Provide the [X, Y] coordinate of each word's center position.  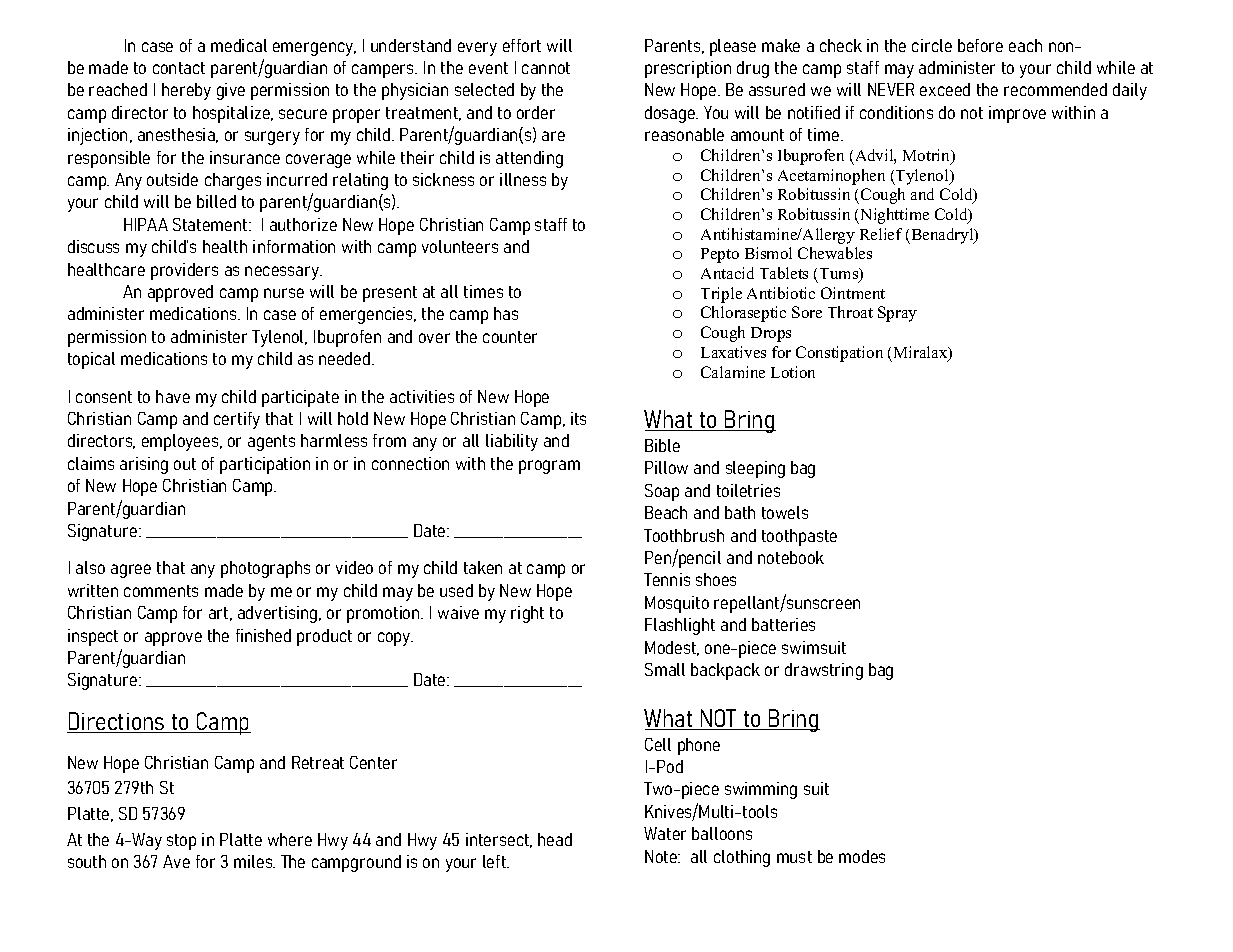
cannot [546, 68]
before [980, 45]
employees [181, 442]
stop [181, 842]
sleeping [755, 469]
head [555, 839]
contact [179, 68]
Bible [662, 445]
